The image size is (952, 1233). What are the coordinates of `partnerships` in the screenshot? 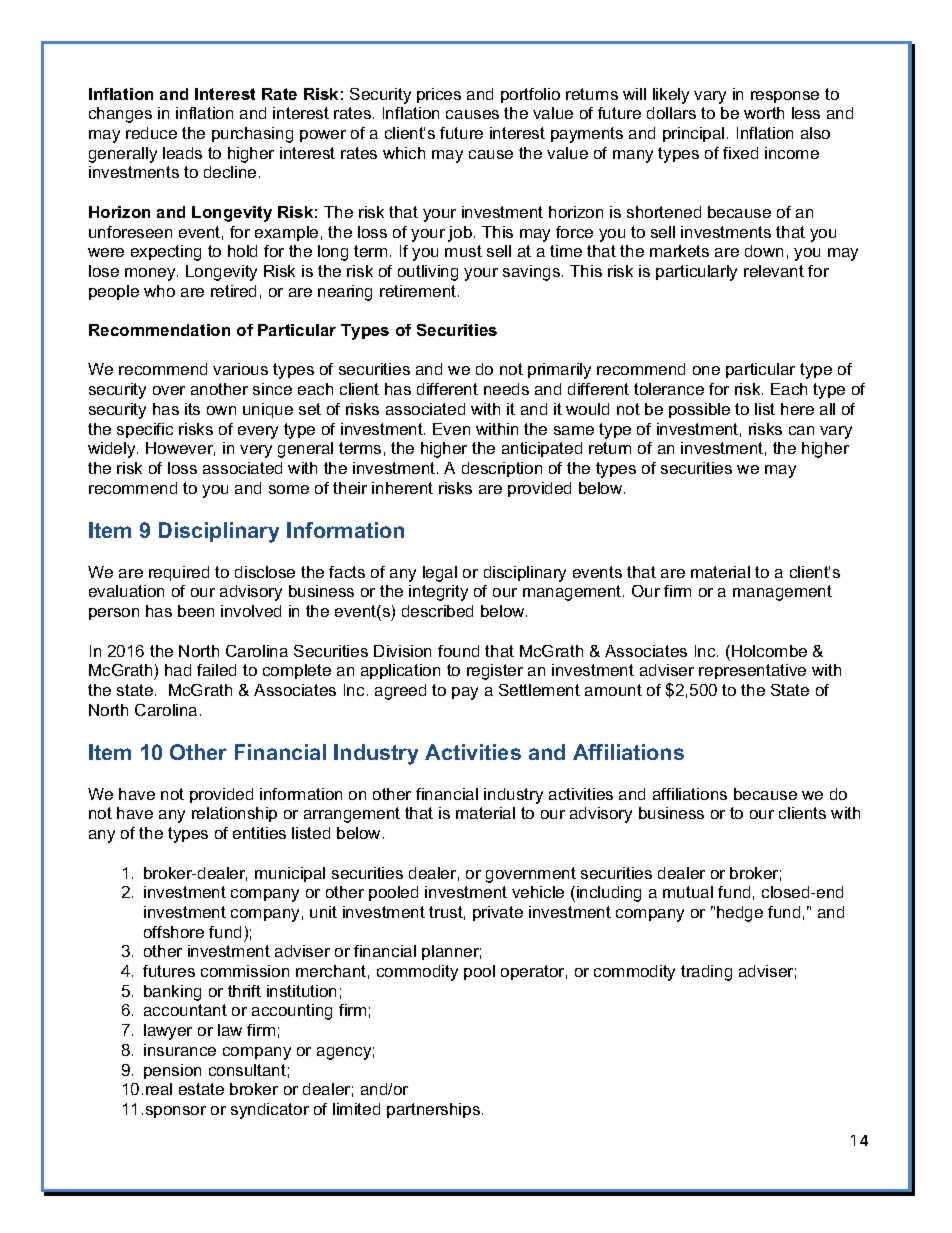 It's located at (435, 1110).
